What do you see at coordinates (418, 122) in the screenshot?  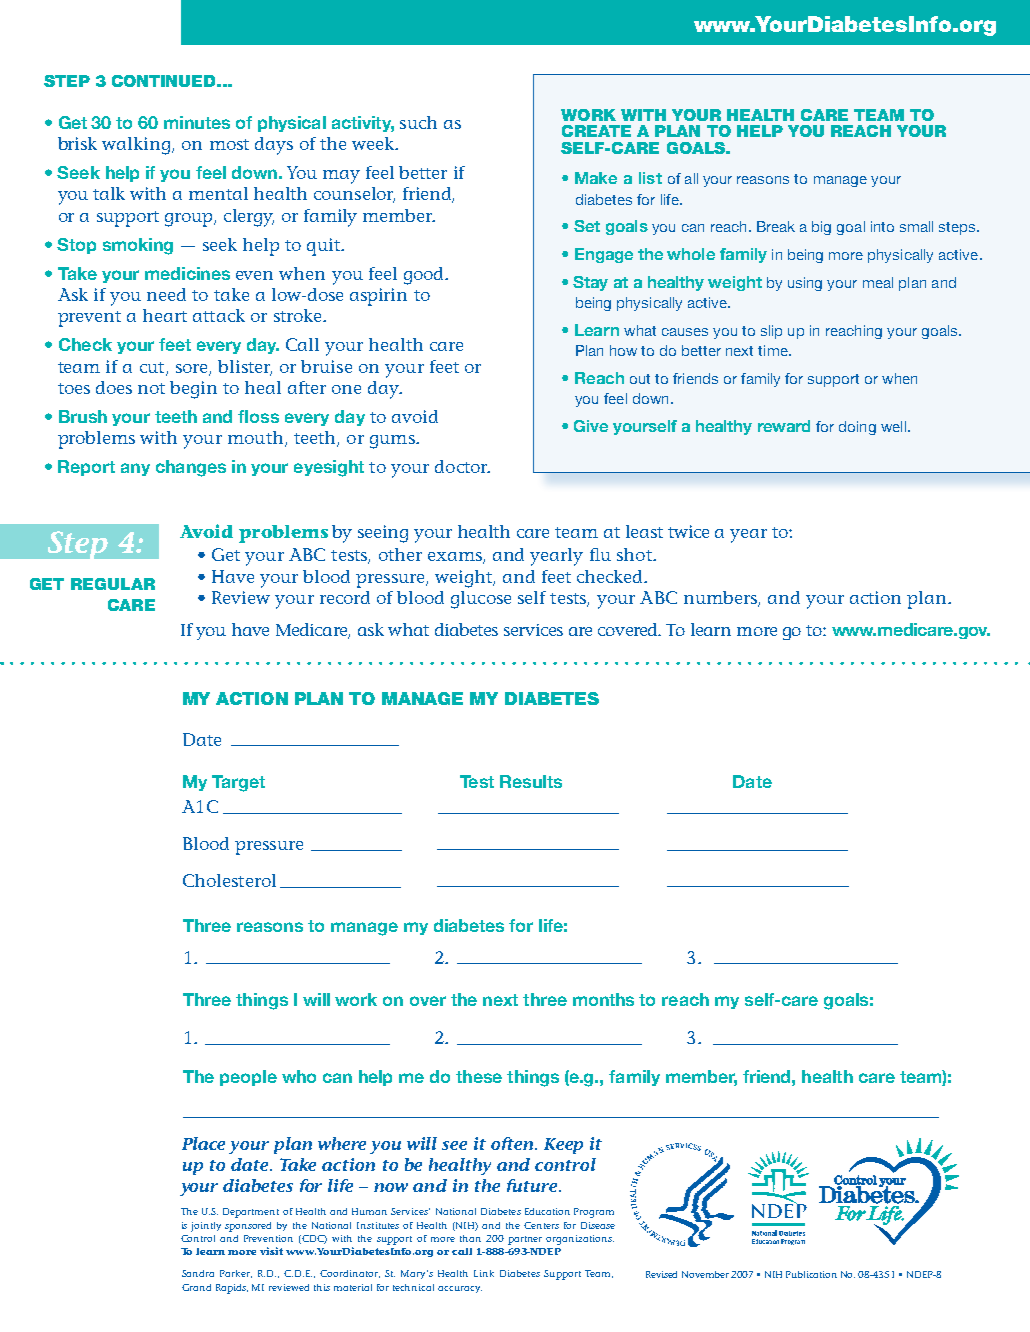 I see `such` at bounding box center [418, 122].
